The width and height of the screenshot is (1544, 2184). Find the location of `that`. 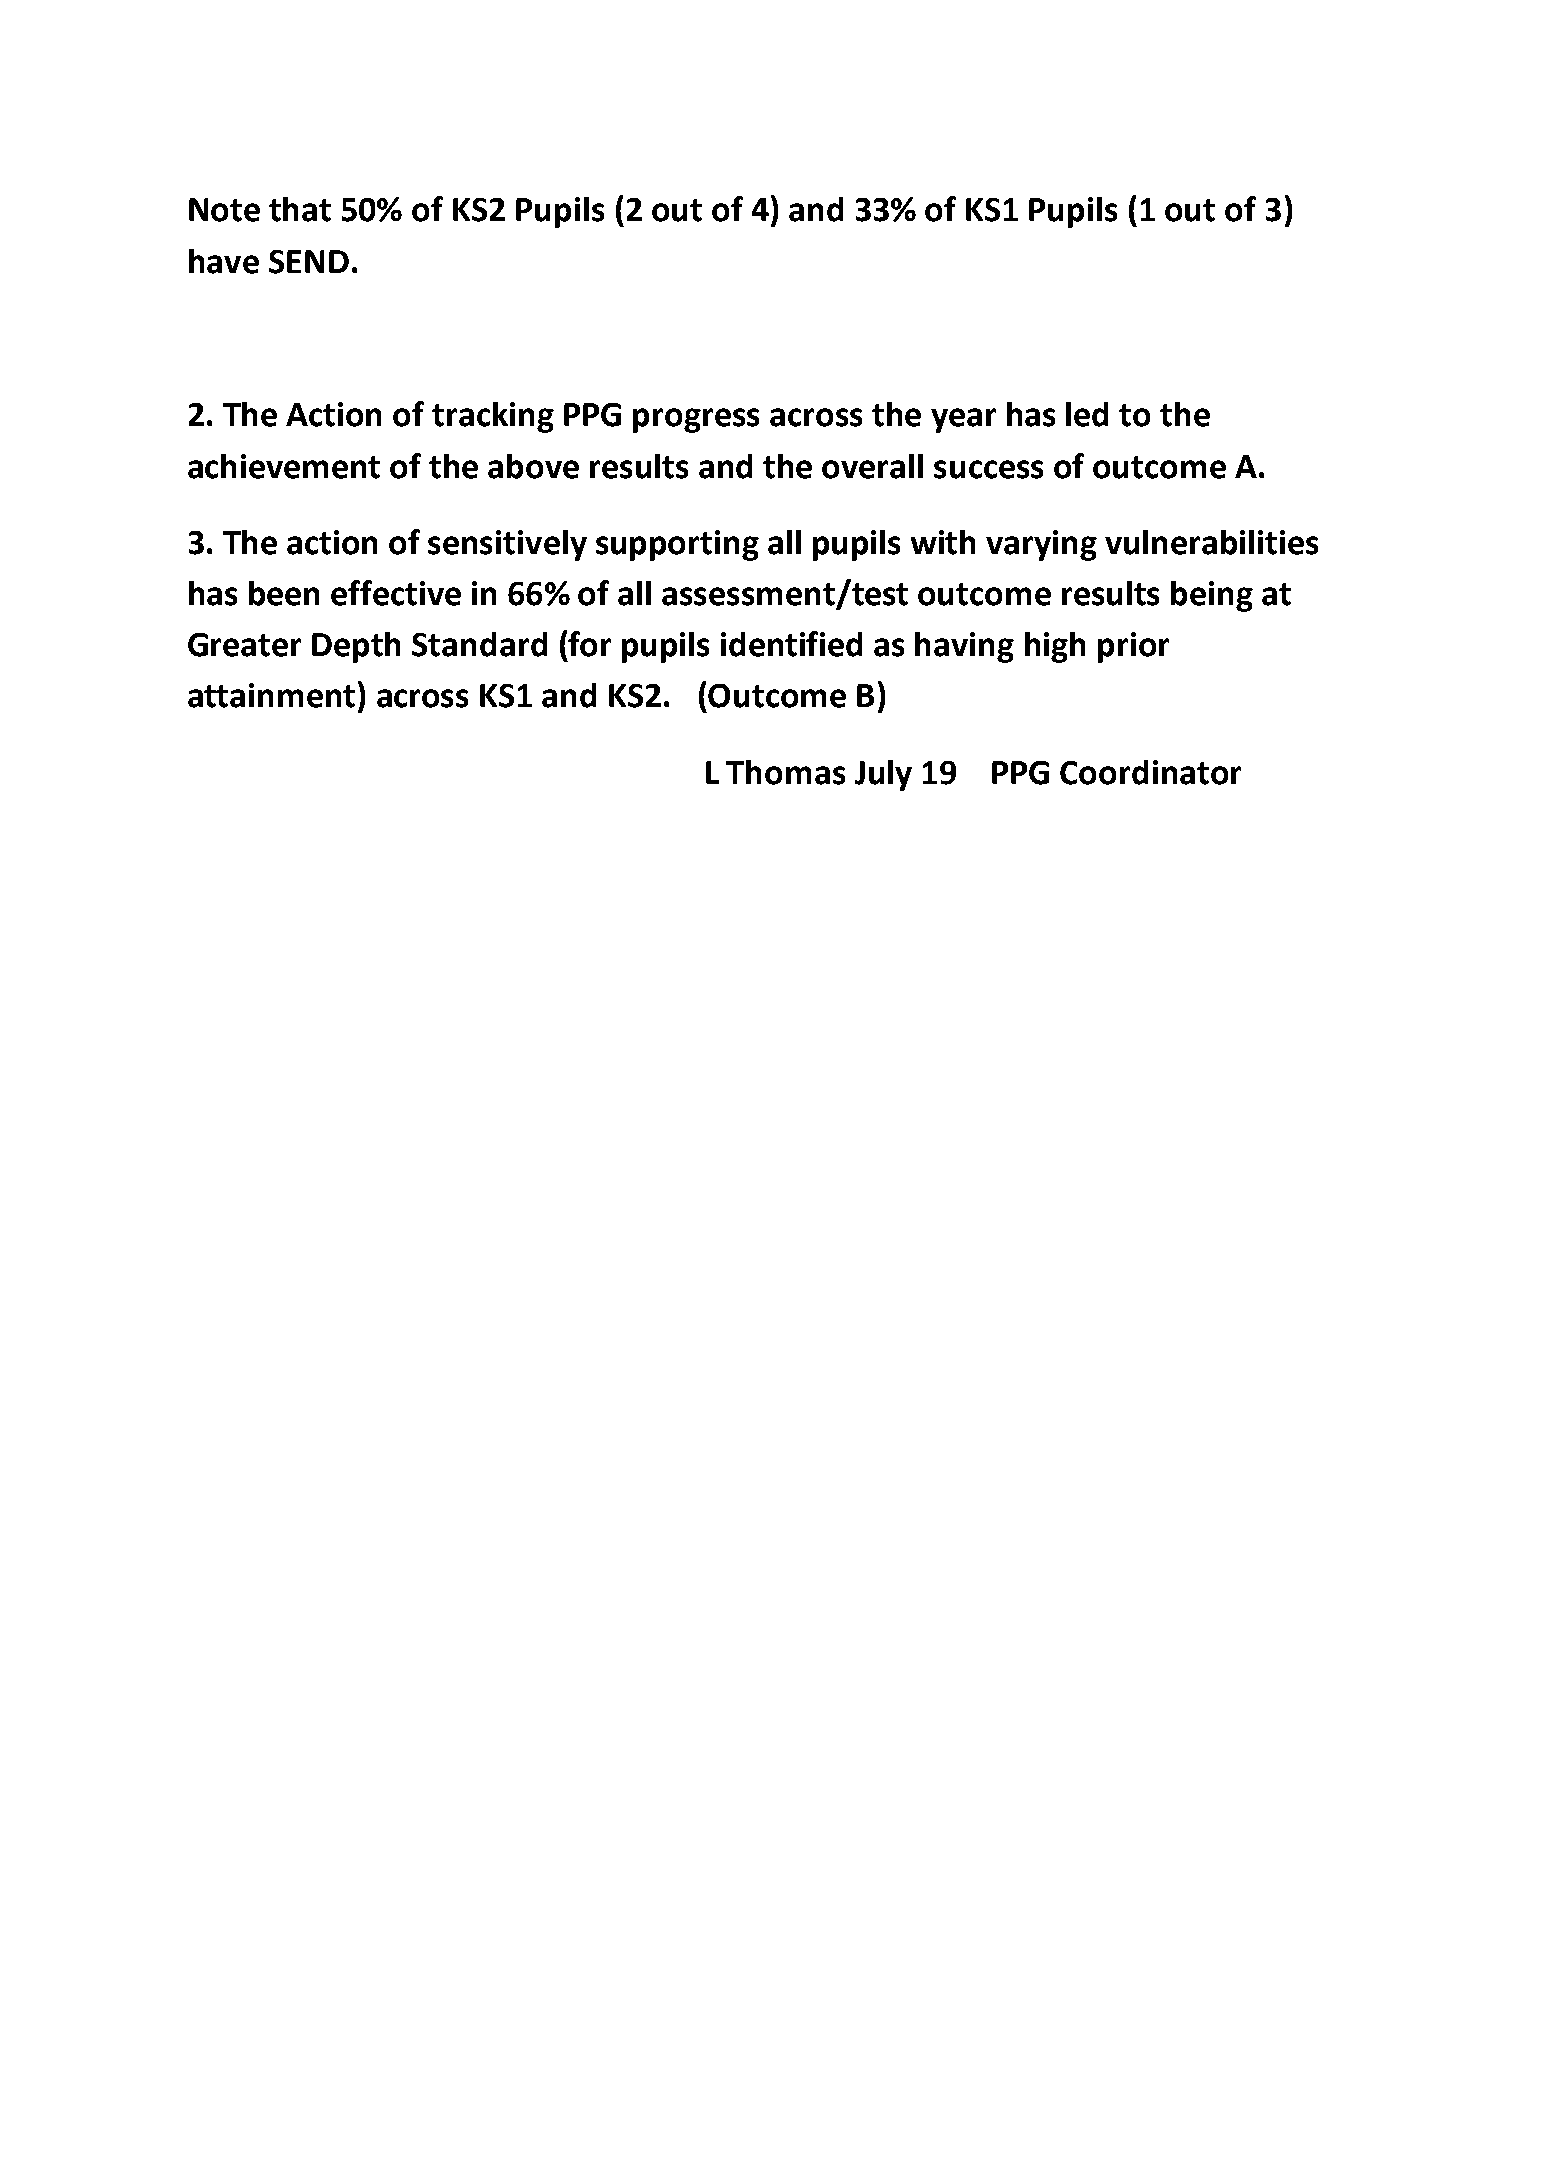

that is located at coordinates (300, 209).
